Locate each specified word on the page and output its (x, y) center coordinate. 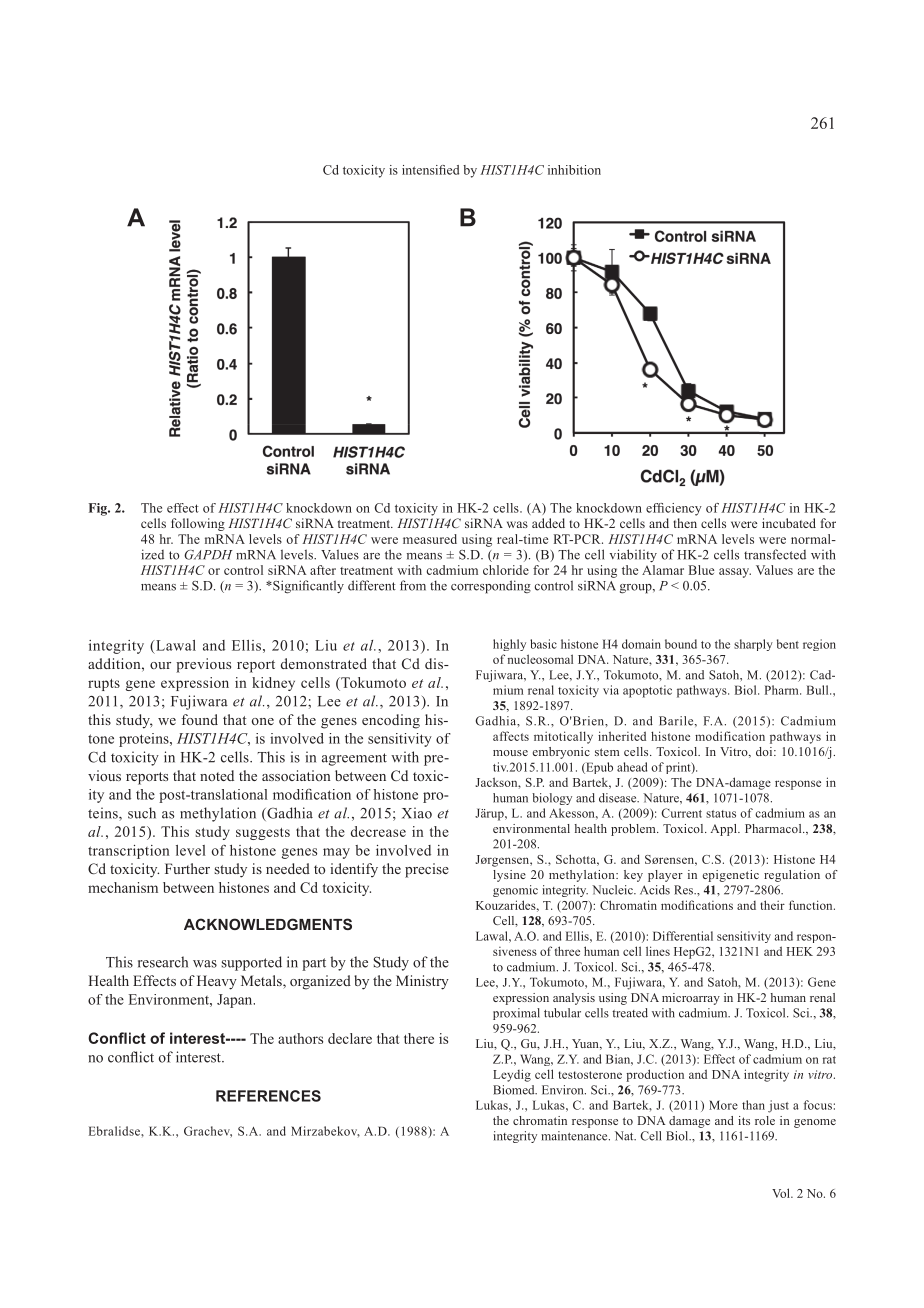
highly (509, 645)
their (772, 905)
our (160, 665)
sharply (753, 645)
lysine (509, 876)
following (198, 524)
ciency (683, 509)
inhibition (574, 170)
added (548, 523)
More (723, 1105)
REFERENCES (268, 1096)
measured (430, 539)
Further (187, 868)
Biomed (515, 1090)
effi (655, 508)
